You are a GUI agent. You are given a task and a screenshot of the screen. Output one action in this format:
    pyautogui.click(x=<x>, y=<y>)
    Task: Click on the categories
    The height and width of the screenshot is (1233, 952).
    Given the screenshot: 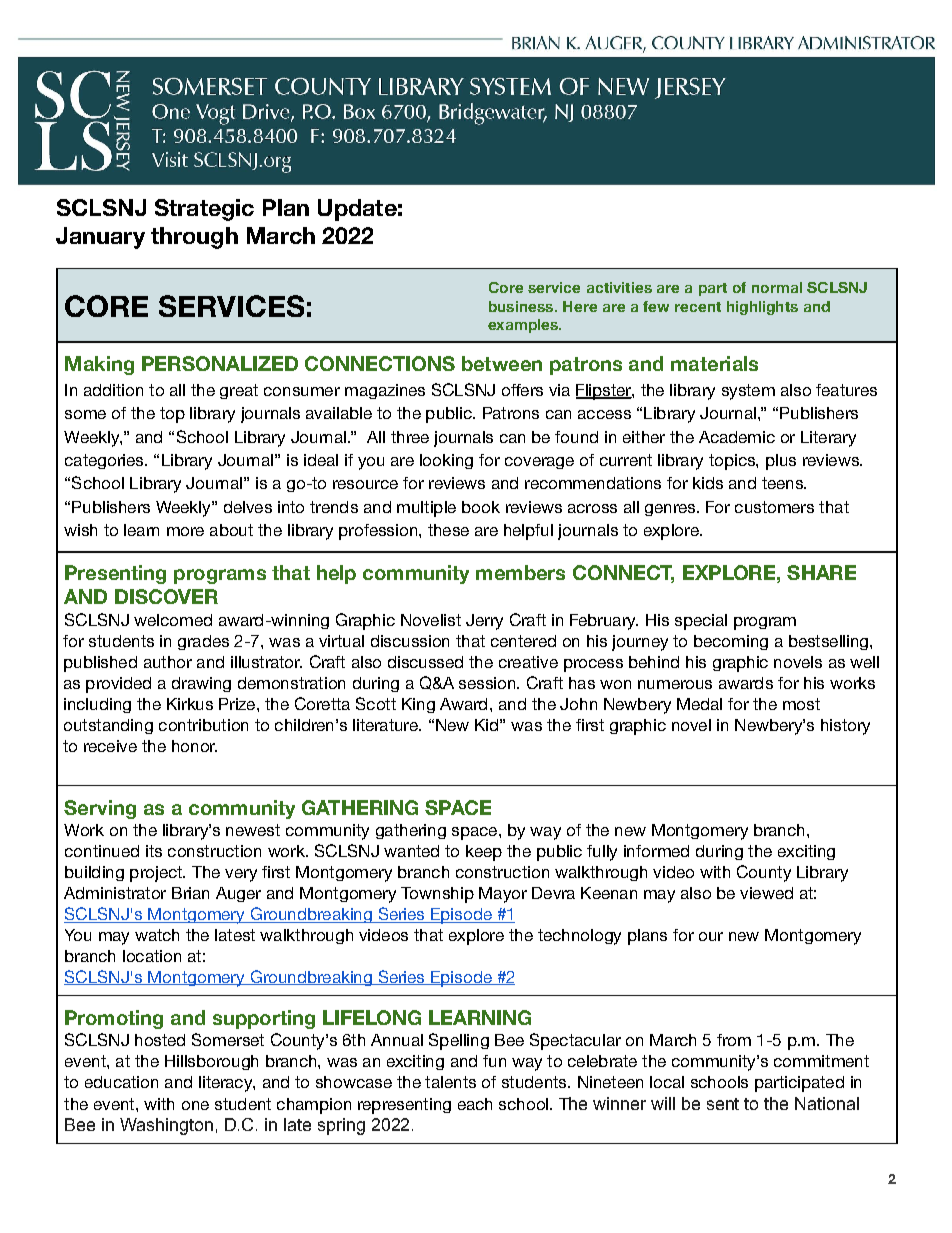 What is the action you would take?
    pyautogui.click(x=105, y=461)
